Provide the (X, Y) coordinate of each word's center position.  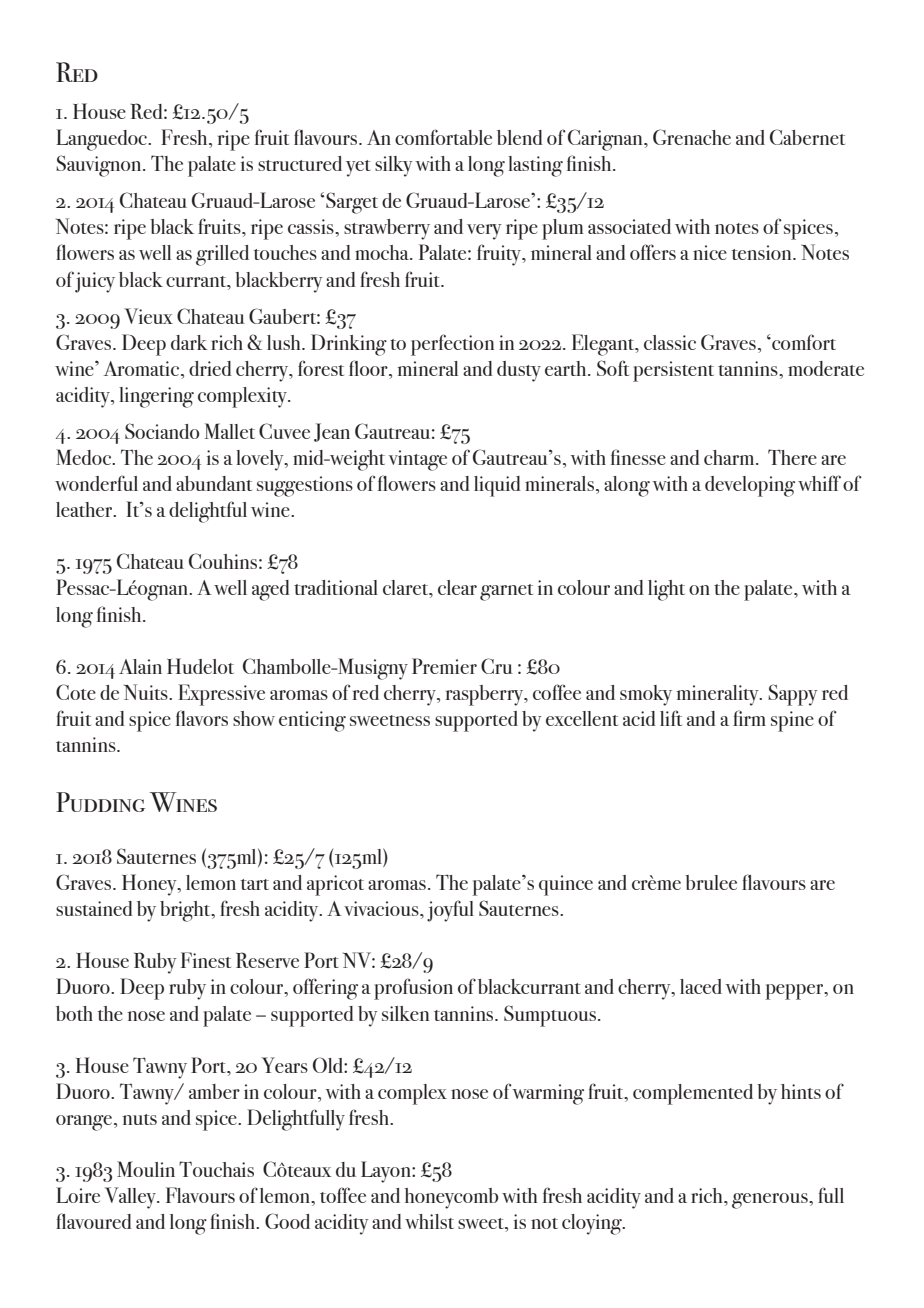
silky (394, 166)
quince (566, 885)
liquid (497, 486)
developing (750, 486)
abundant (214, 483)
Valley (131, 1198)
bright (186, 911)
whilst (429, 1221)
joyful (450, 911)
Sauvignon (100, 166)
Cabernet (807, 137)
